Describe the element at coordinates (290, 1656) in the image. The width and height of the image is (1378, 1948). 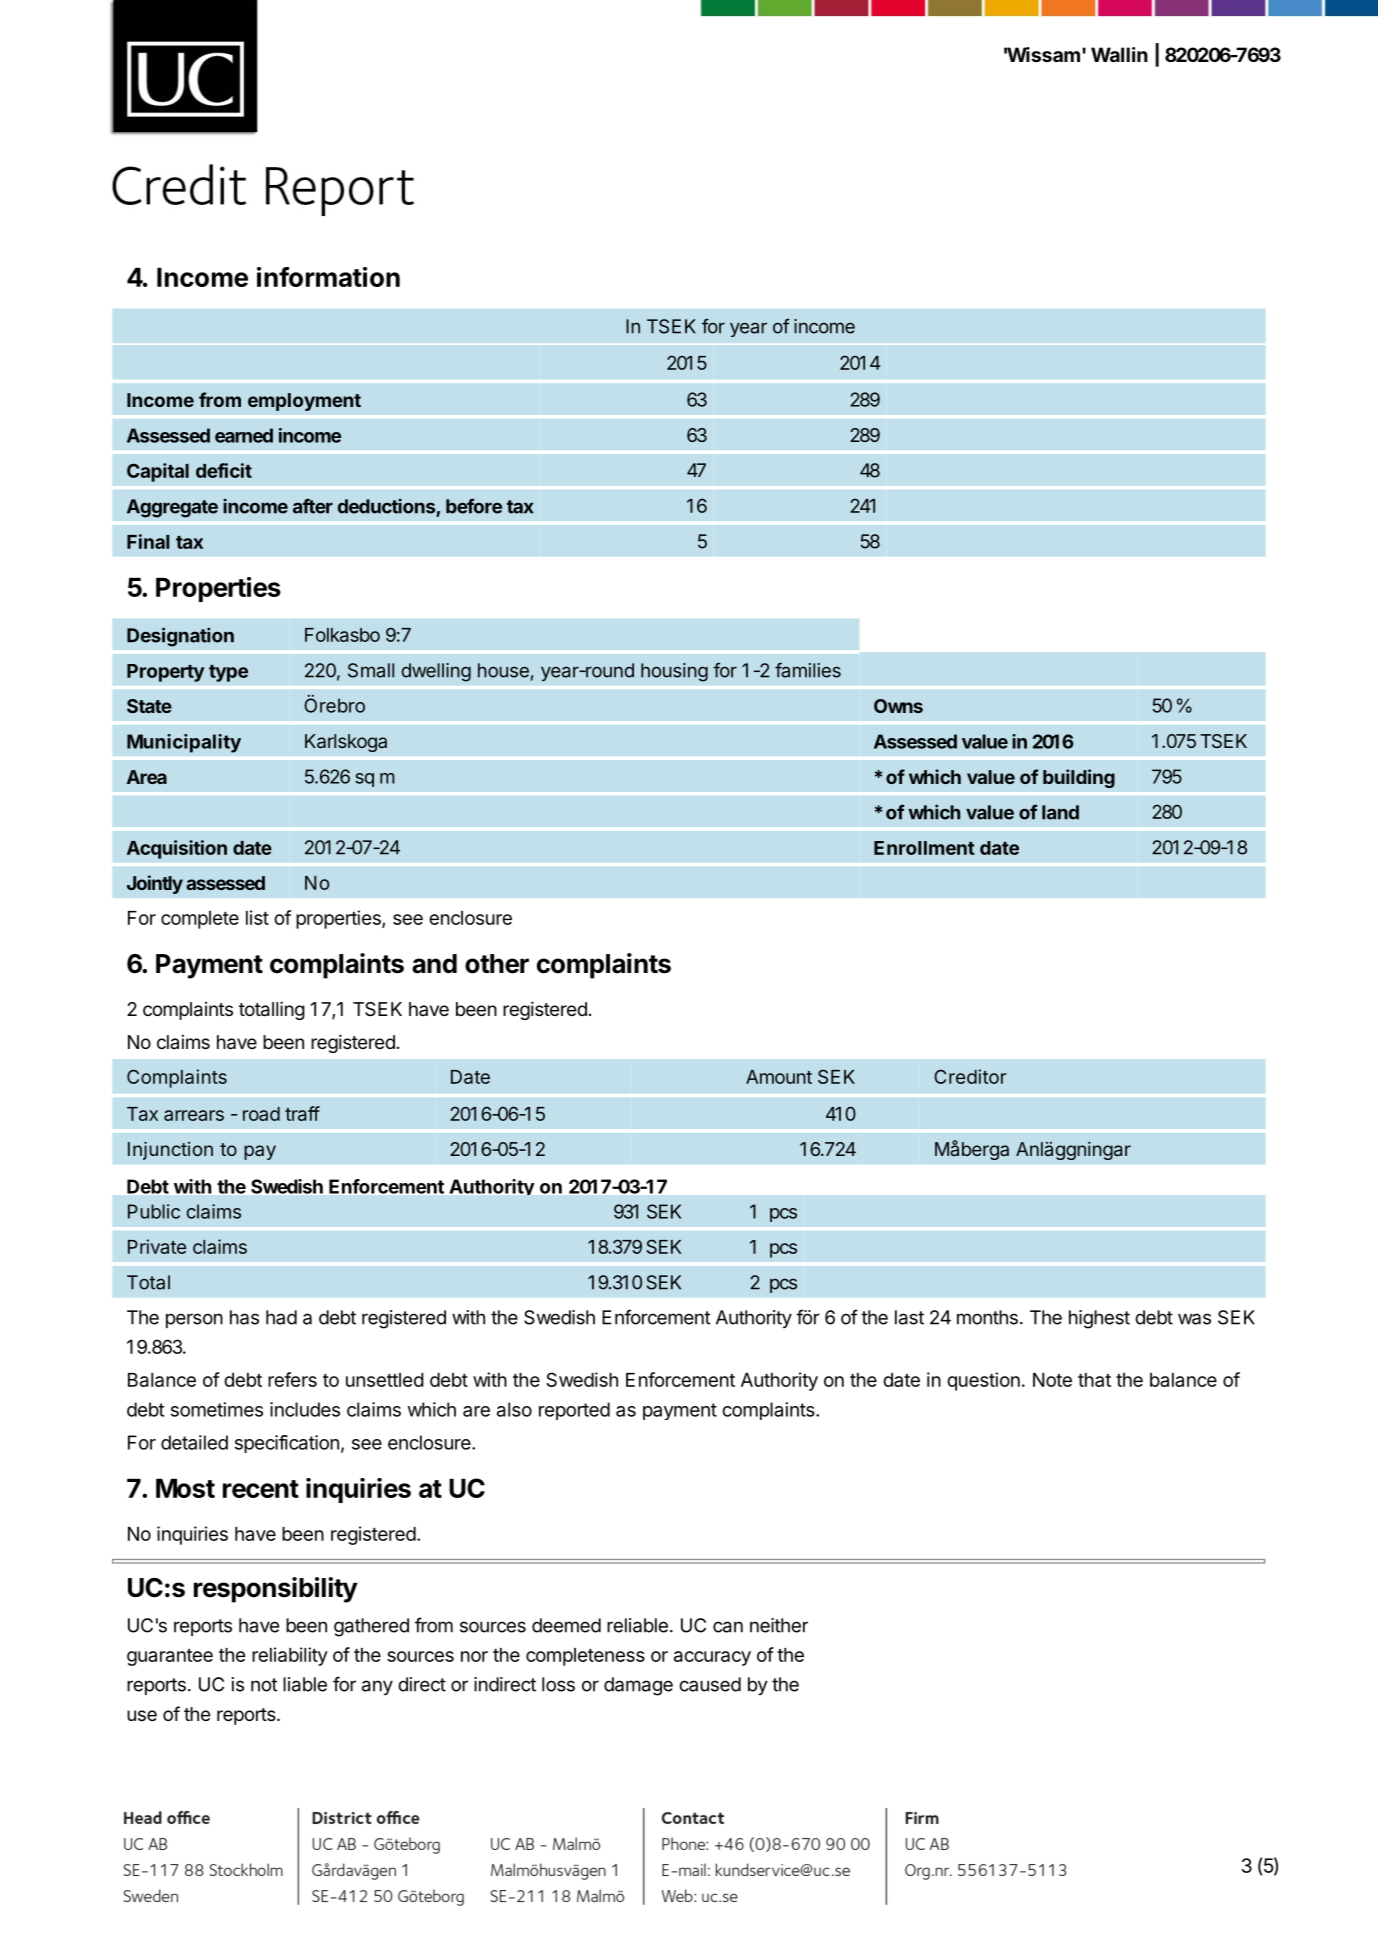
I see `reliability` at that location.
